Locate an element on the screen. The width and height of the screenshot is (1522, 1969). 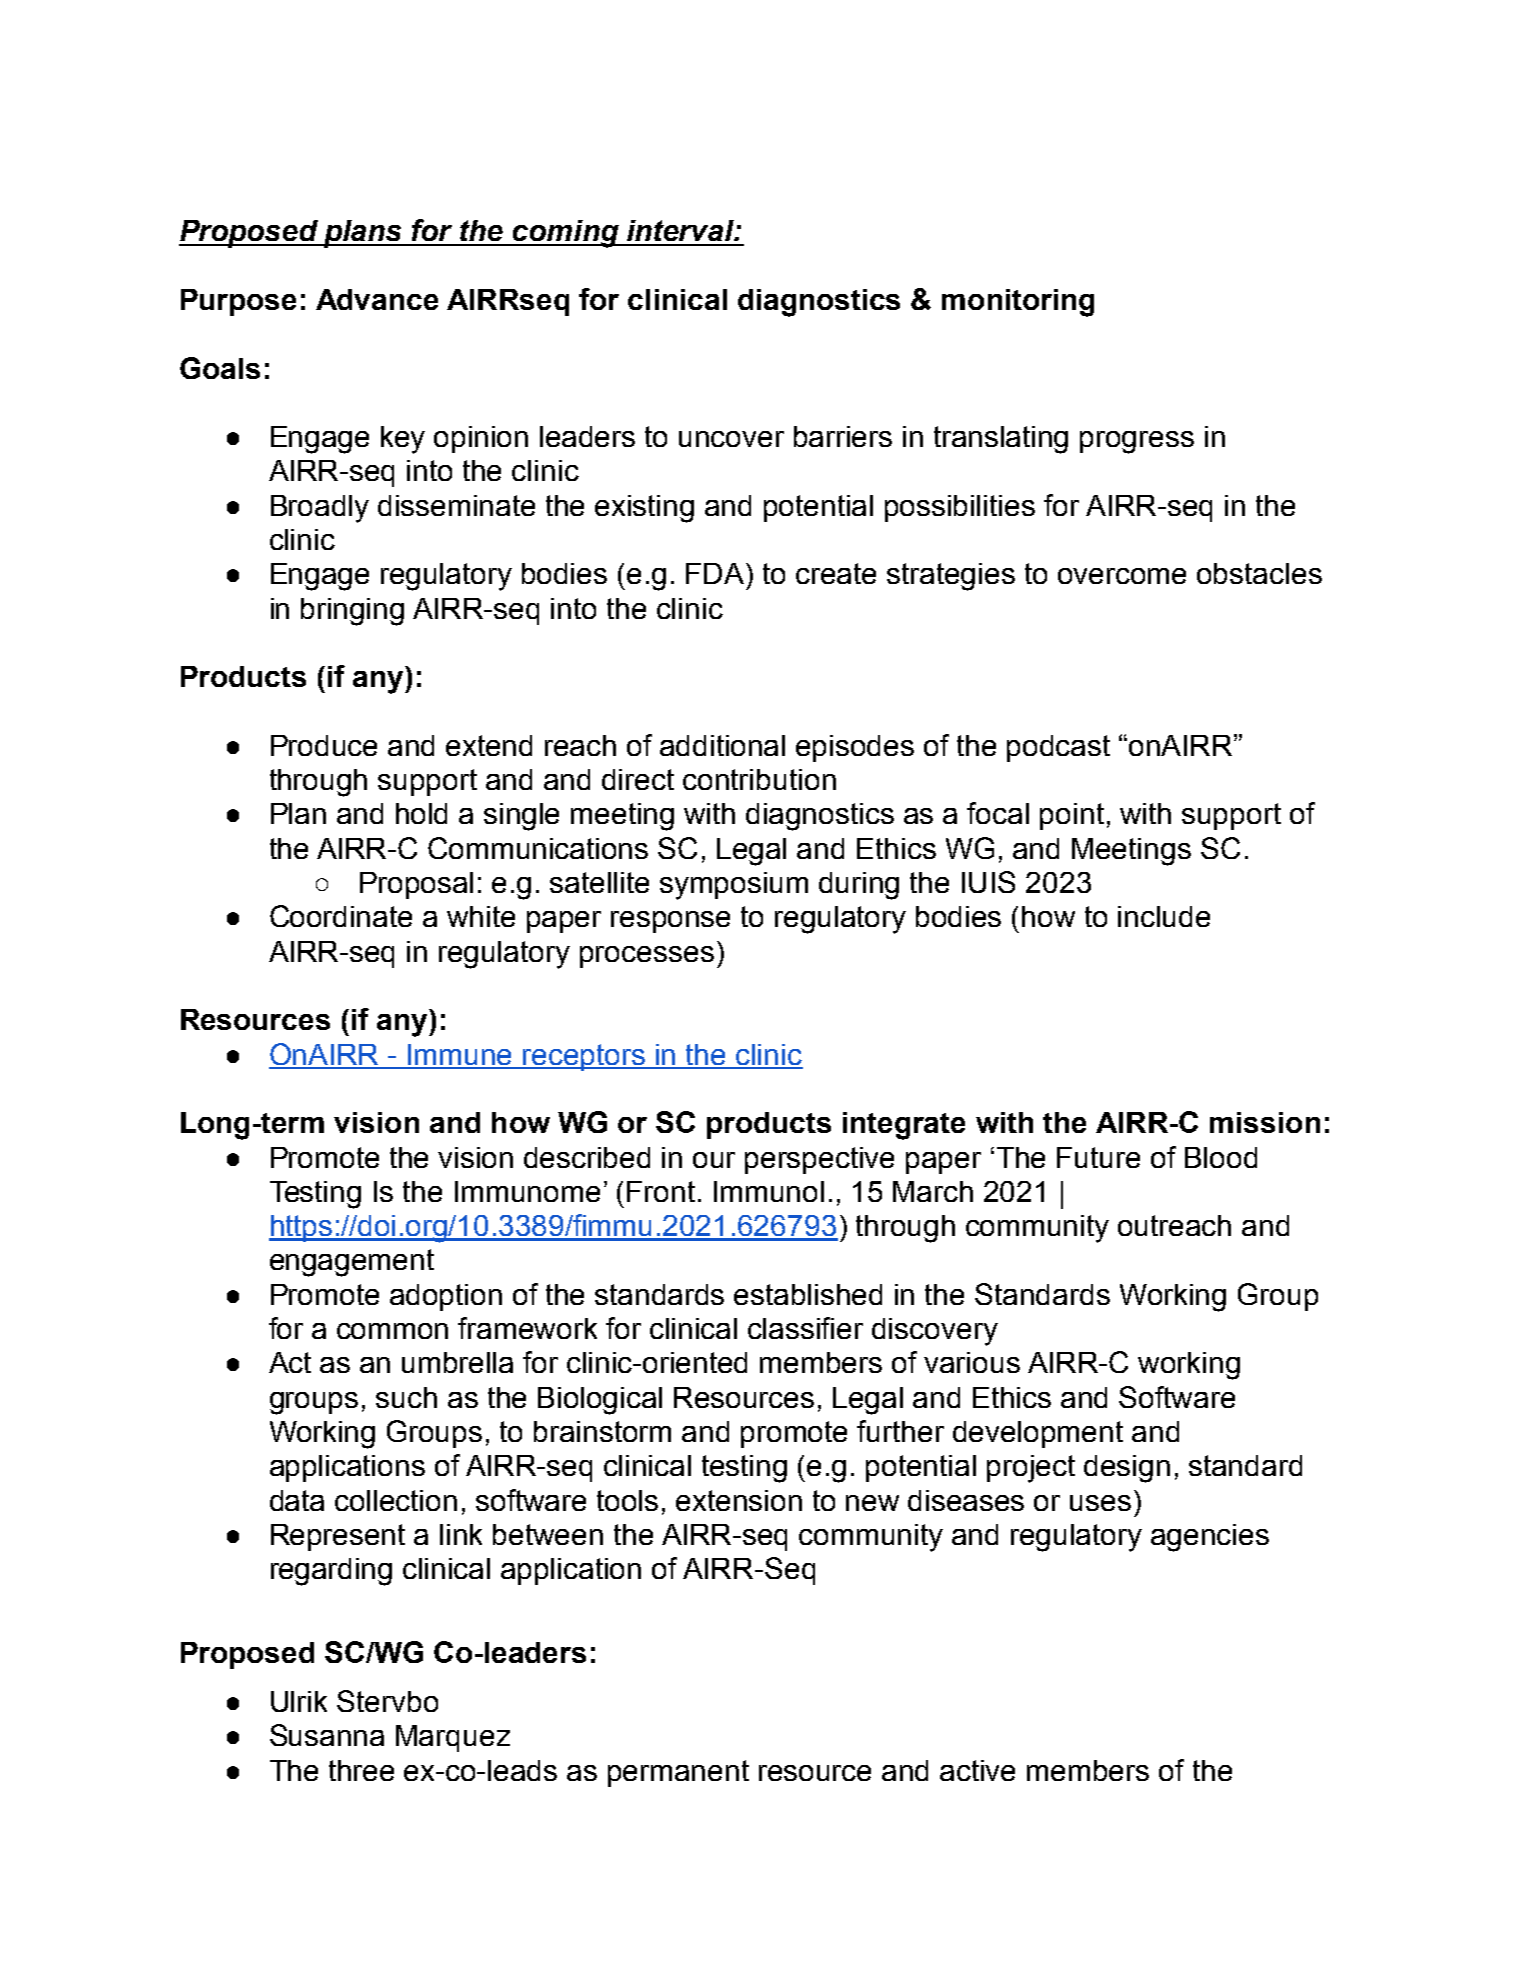
Advance is located at coordinates (377, 299).
